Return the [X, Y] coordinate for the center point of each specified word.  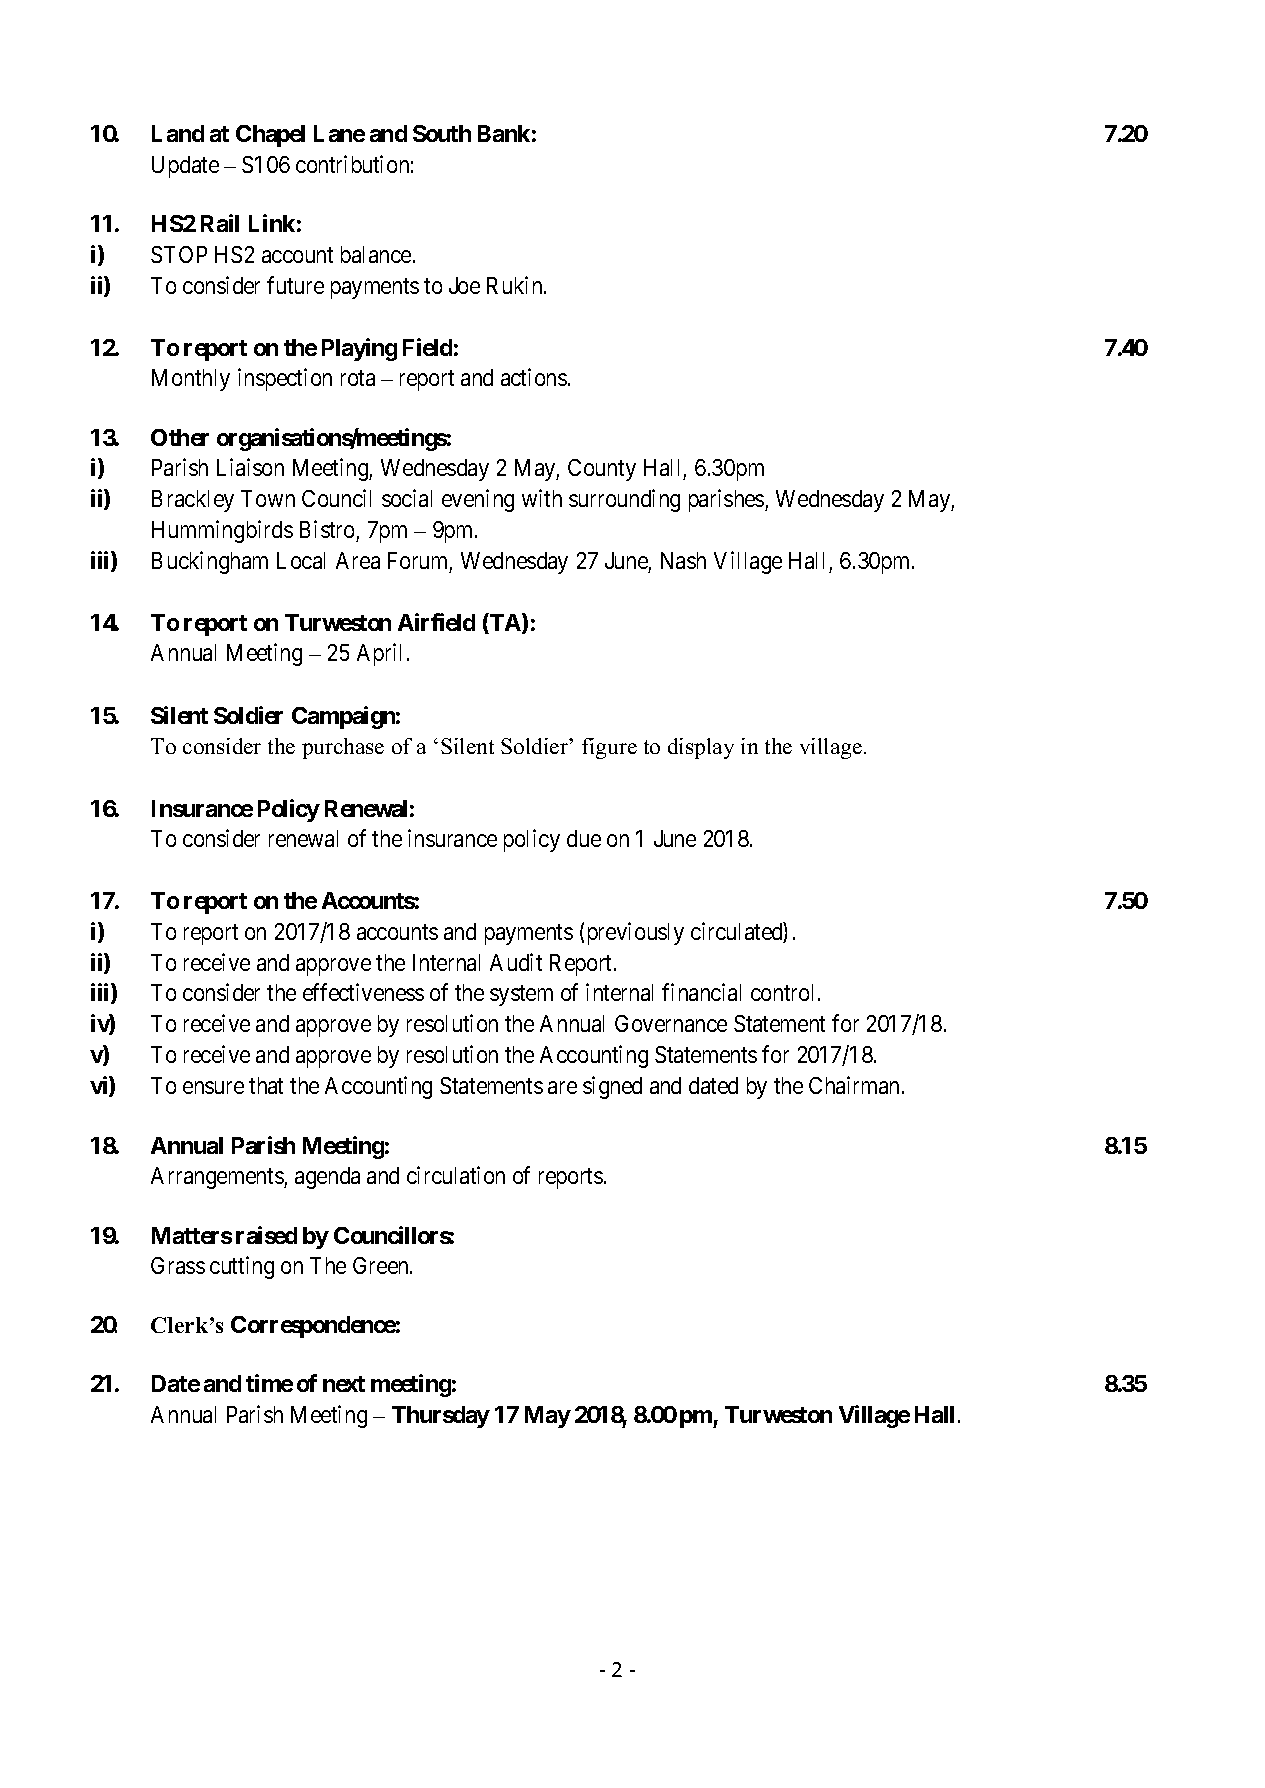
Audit [516, 962]
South [442, 133]
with [542, 498]
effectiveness [363, 992]
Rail [220, 223]
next [344, 1384]
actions [534, 377]
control [785, 992]
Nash [683, 560]
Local [301, 560]
